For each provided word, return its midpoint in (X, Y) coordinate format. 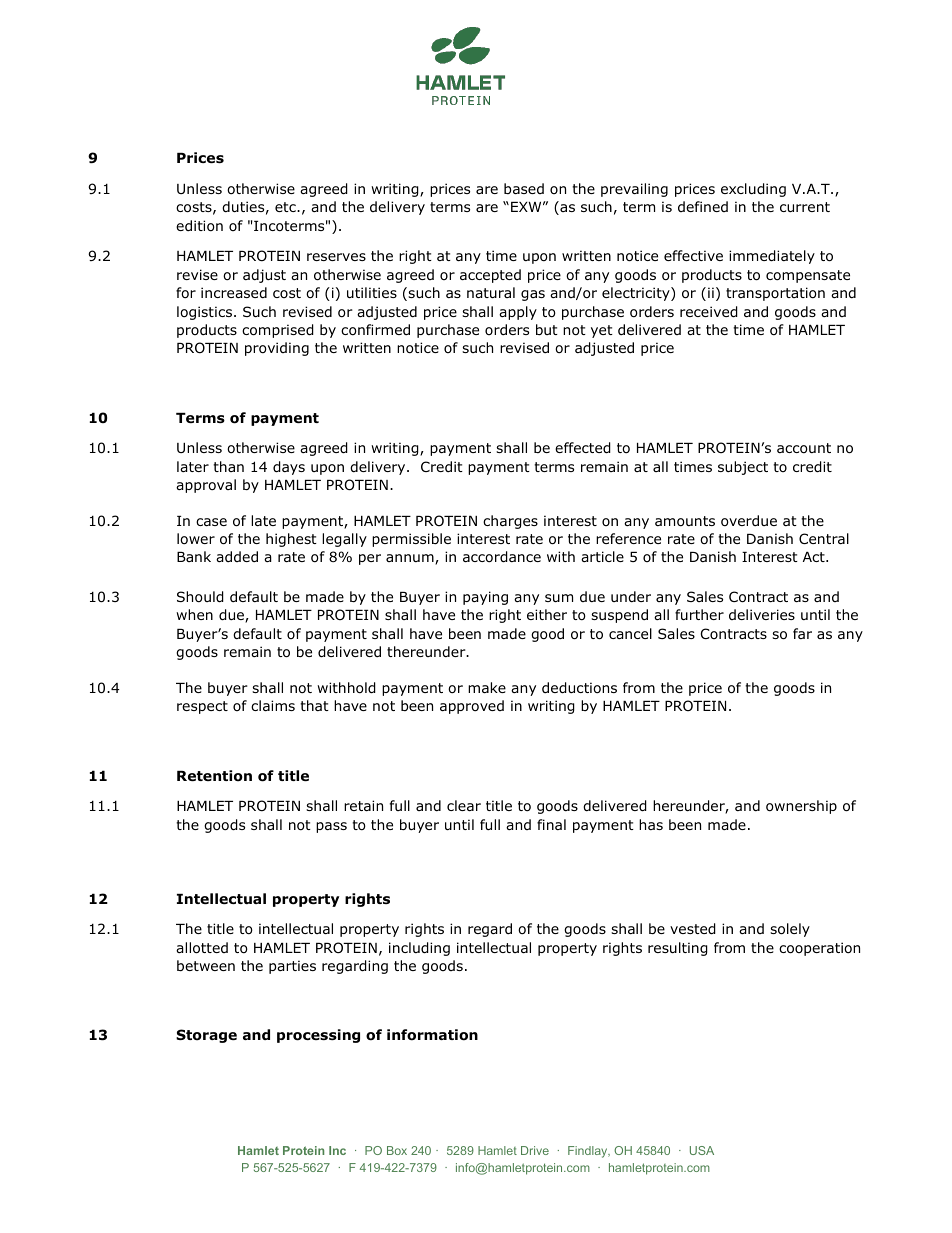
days (289, 468)
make (487, 687)
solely (790, 930)
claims (273, 705)
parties (292, 967)
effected (583, 448)
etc (286, 207)
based (524, 188)
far (802, 633)
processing (318, 1036)
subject (743, 468)
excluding (753, 190)
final (551, 824)
